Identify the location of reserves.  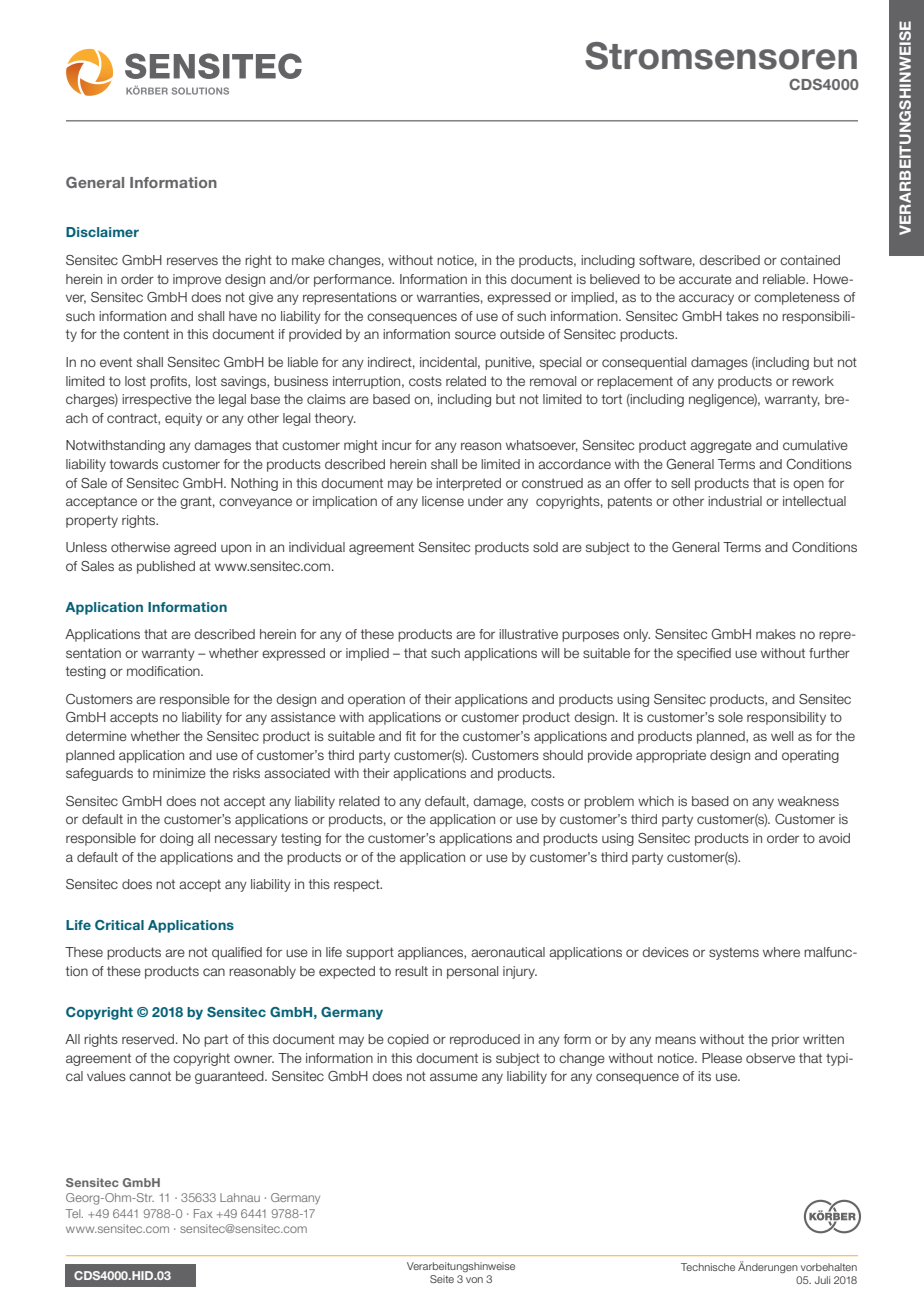
(192, 261).
